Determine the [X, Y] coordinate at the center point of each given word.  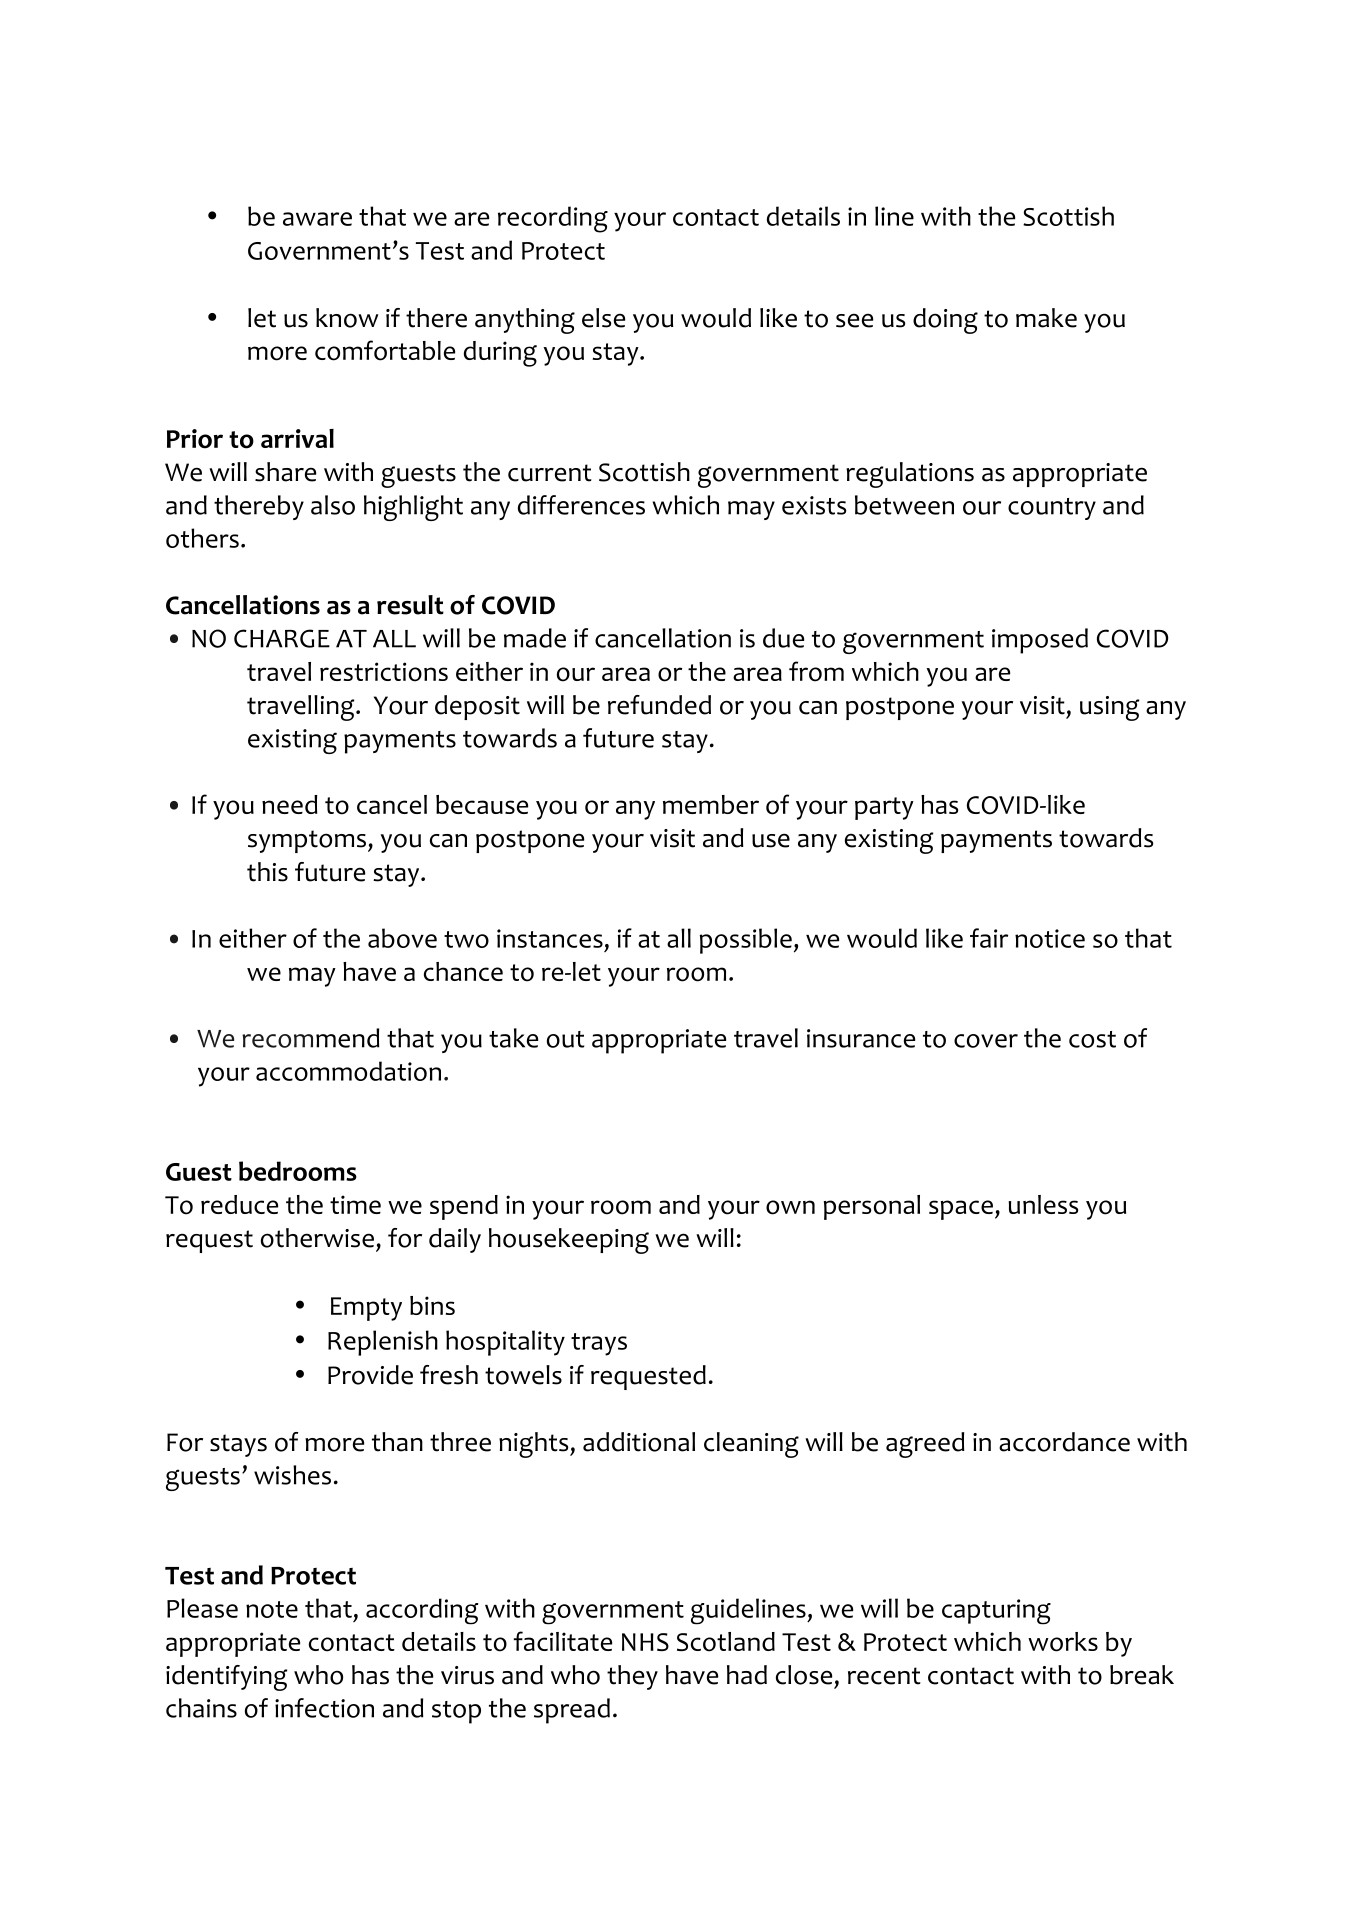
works [1063, 1642]
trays [599, 1344]
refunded [659, 705]
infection [324, 1708]
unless [1043, 1204]
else [603, 318]
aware [317, 219]
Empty [366, 1309]
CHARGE [282, 638]
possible [746, 941]
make [1046, 318]
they [632, 1677]
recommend [311, 1038]
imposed [1040, 641]
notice [1050, 938]
